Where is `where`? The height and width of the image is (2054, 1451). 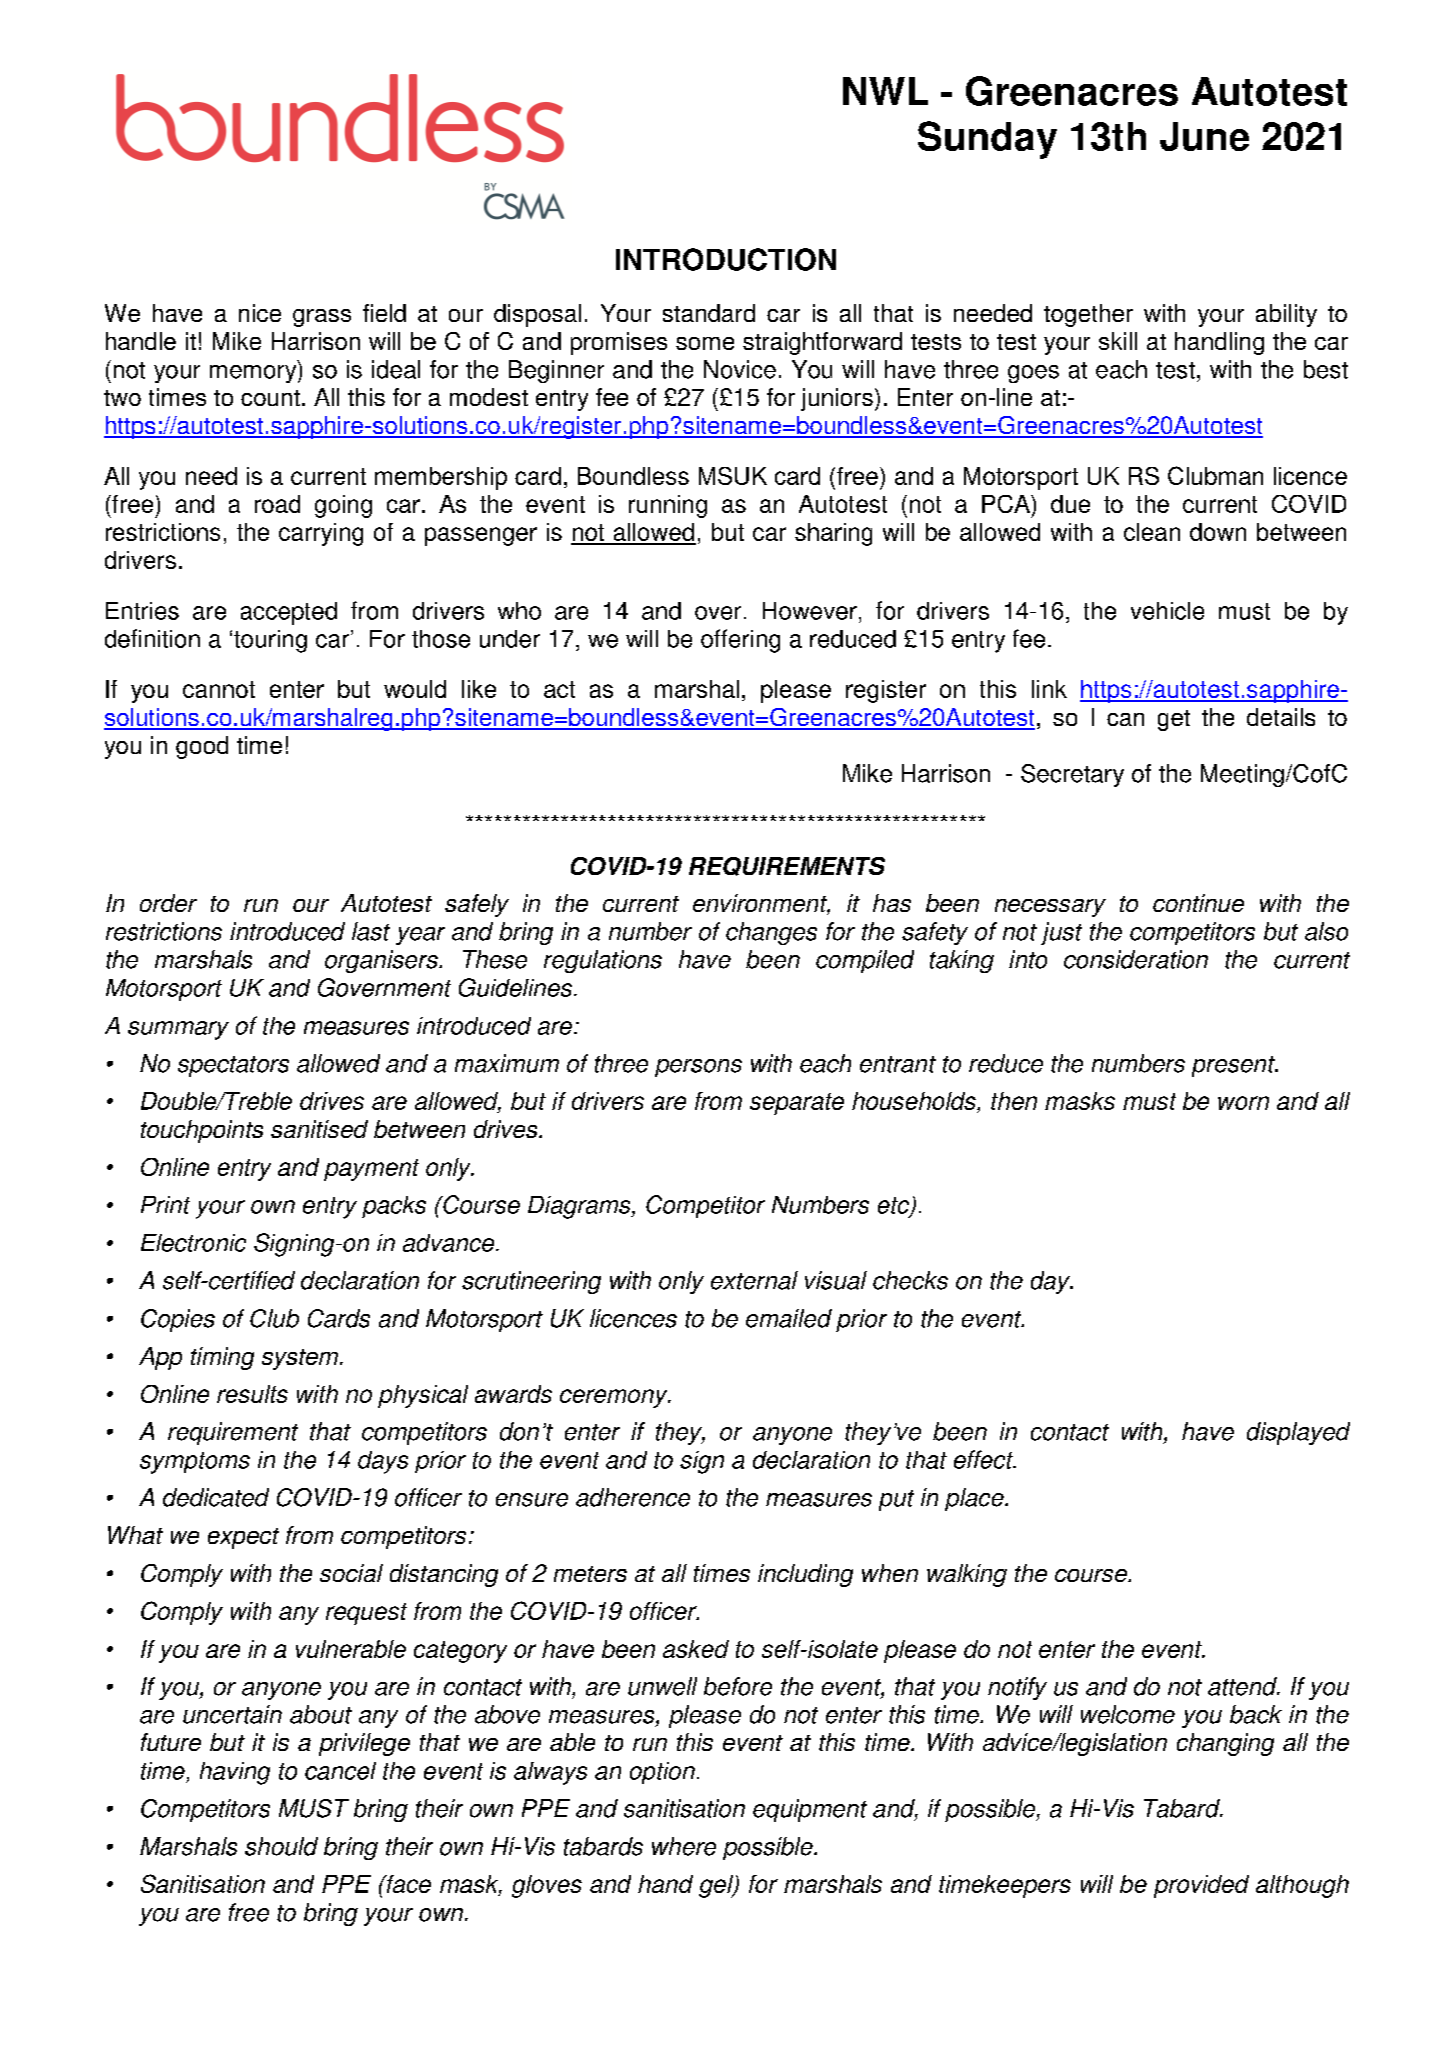
where is located at coordinates (684, 1846).
